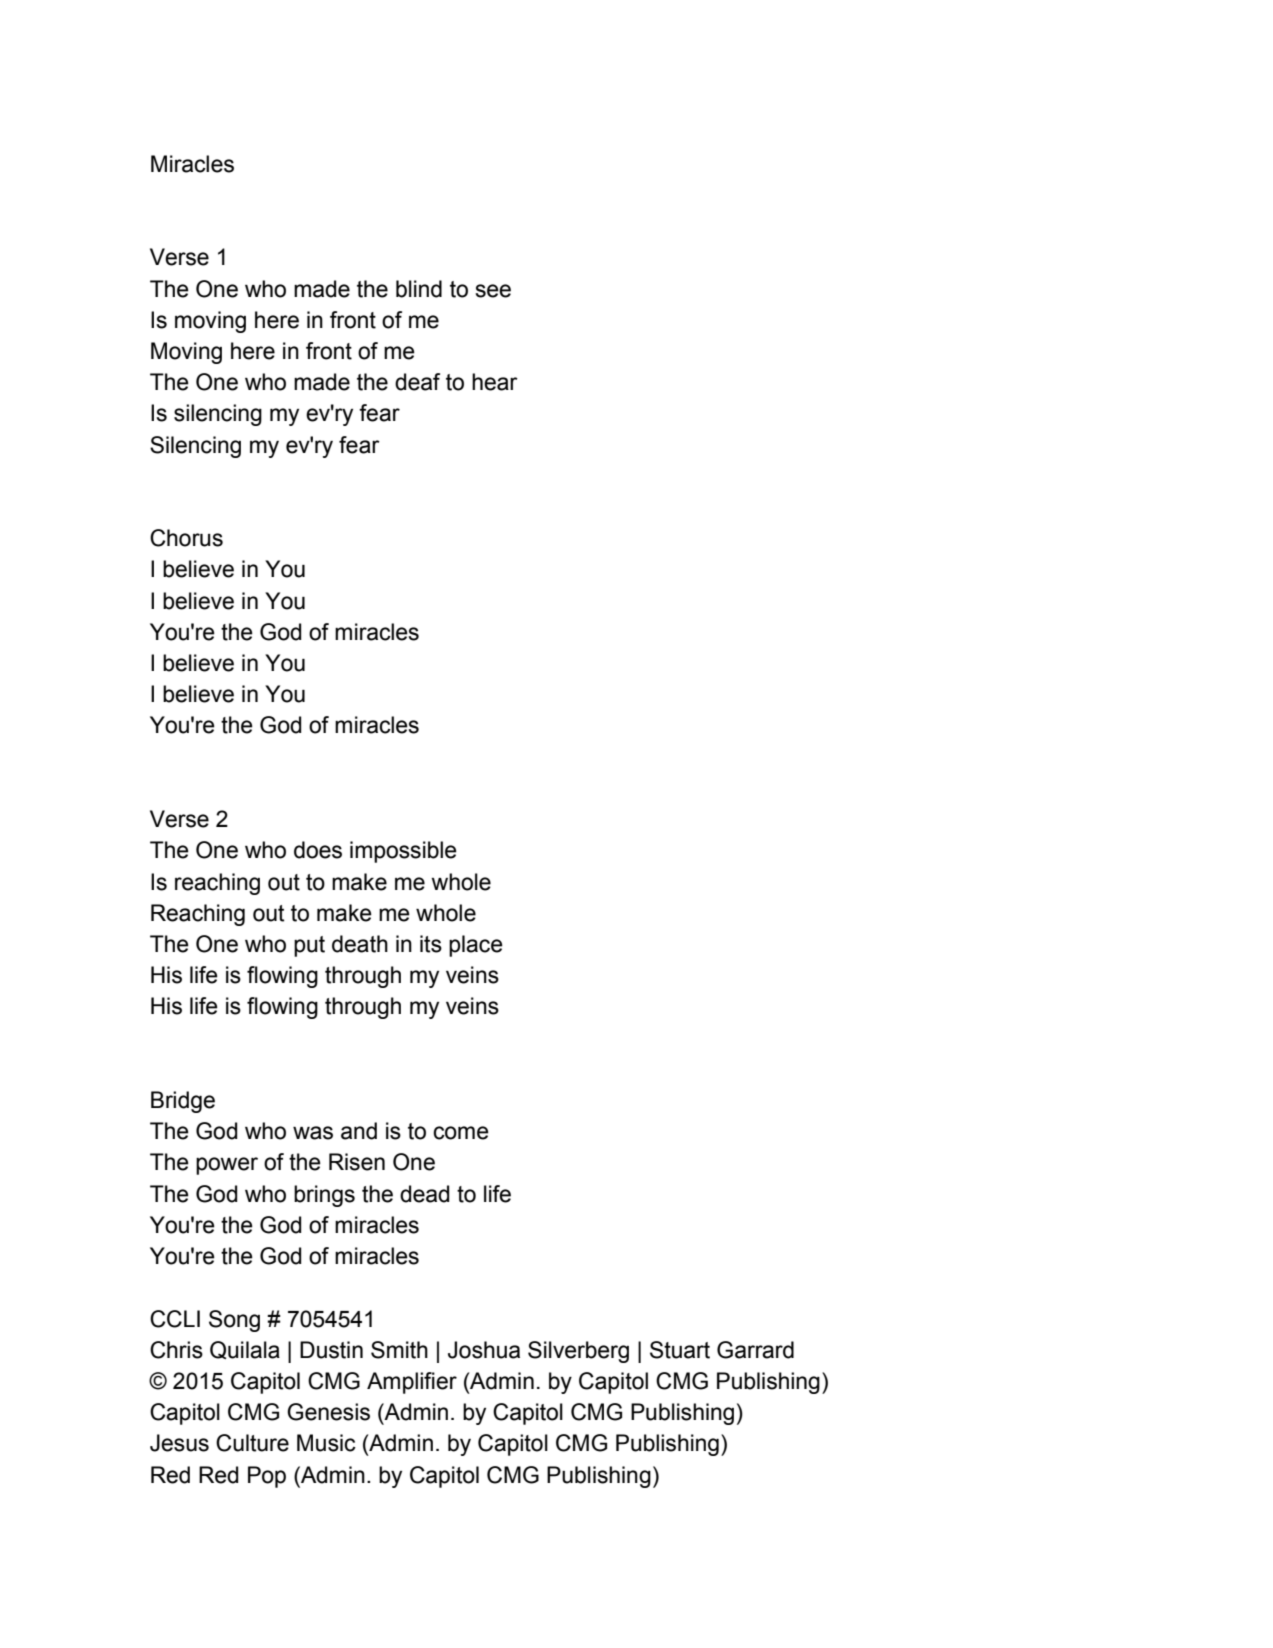 Image resolution: width=1273 pixels, height=1648 pixels. Describe the element at coordinates (252, 1443) in the image. I see `Culture` at that location.
